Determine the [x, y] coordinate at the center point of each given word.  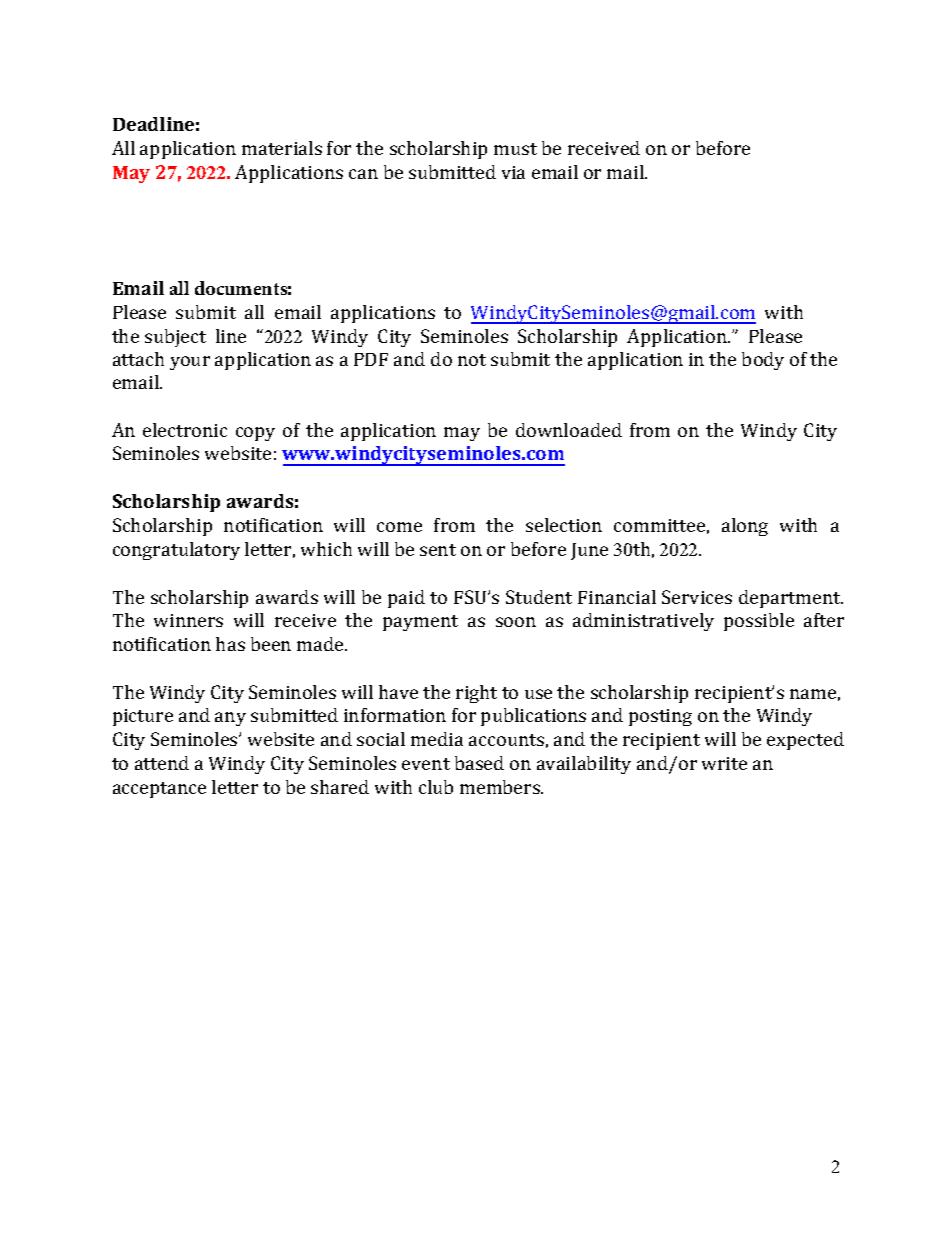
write [724, 763]
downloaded [569, 430]
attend [162, 763]
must [515, 149]
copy [255, 434]
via [513, 172]
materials [282, 148]
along [745, 527]
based [479, 763]
